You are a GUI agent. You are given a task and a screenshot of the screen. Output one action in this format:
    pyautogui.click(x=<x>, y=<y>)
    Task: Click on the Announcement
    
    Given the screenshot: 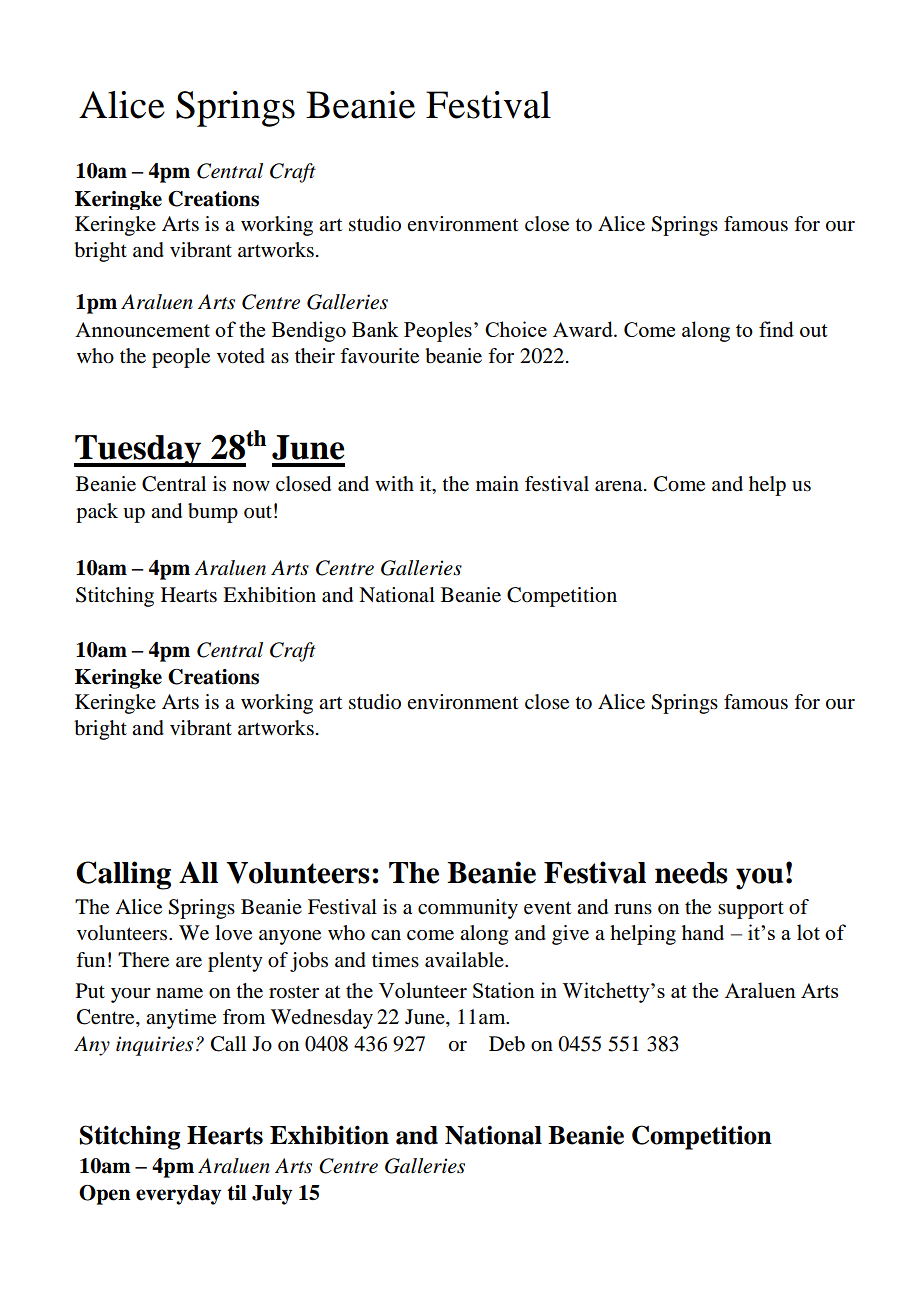 What is the action you would take?
    pyautogui.click(x=142, y=329)
